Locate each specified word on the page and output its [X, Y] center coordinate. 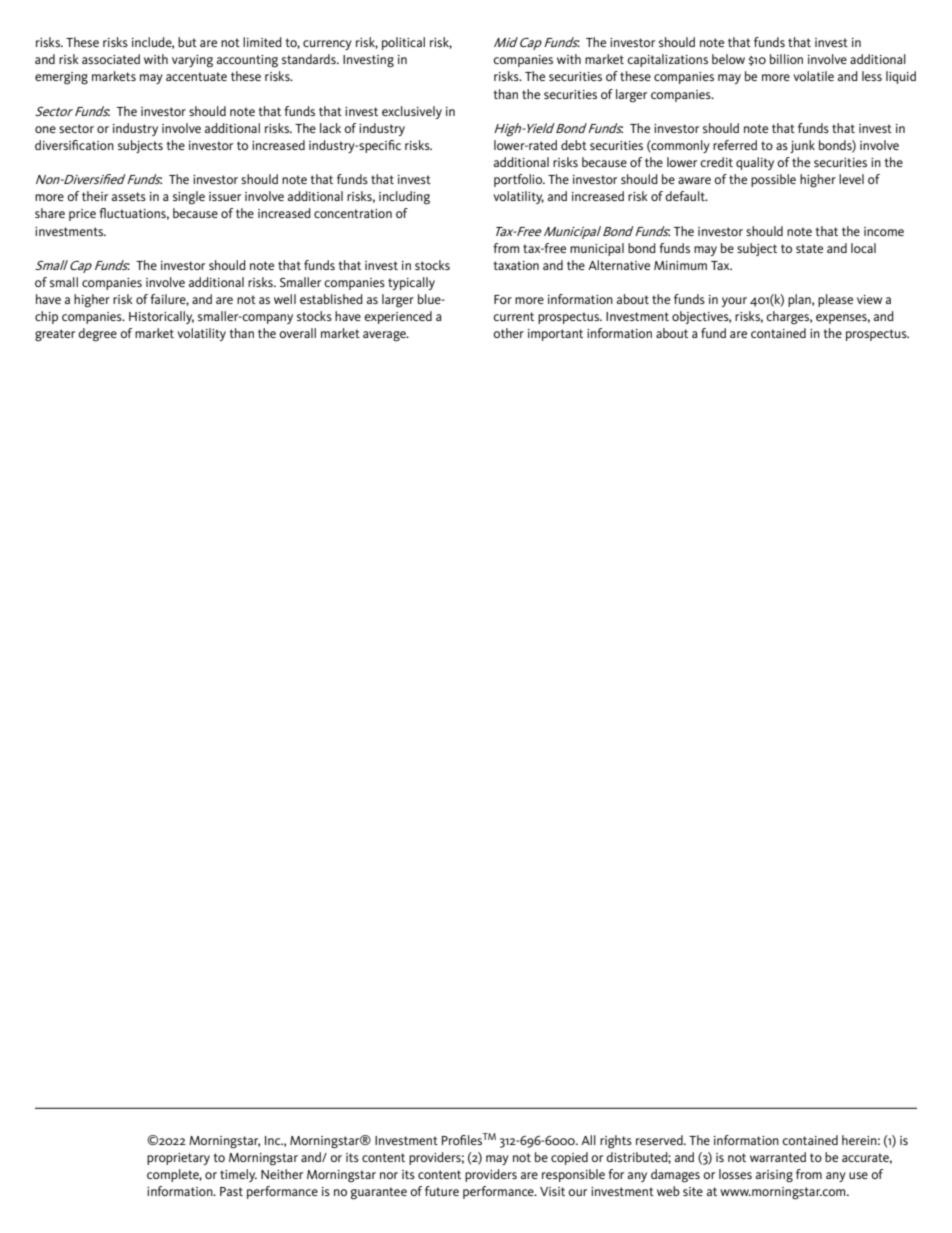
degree [97, 335]
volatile [813, 76]
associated [111, 59]
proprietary [178, 1159]
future [442, 1191]
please [835, 300]
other [508, 333]
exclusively [412, 112]
